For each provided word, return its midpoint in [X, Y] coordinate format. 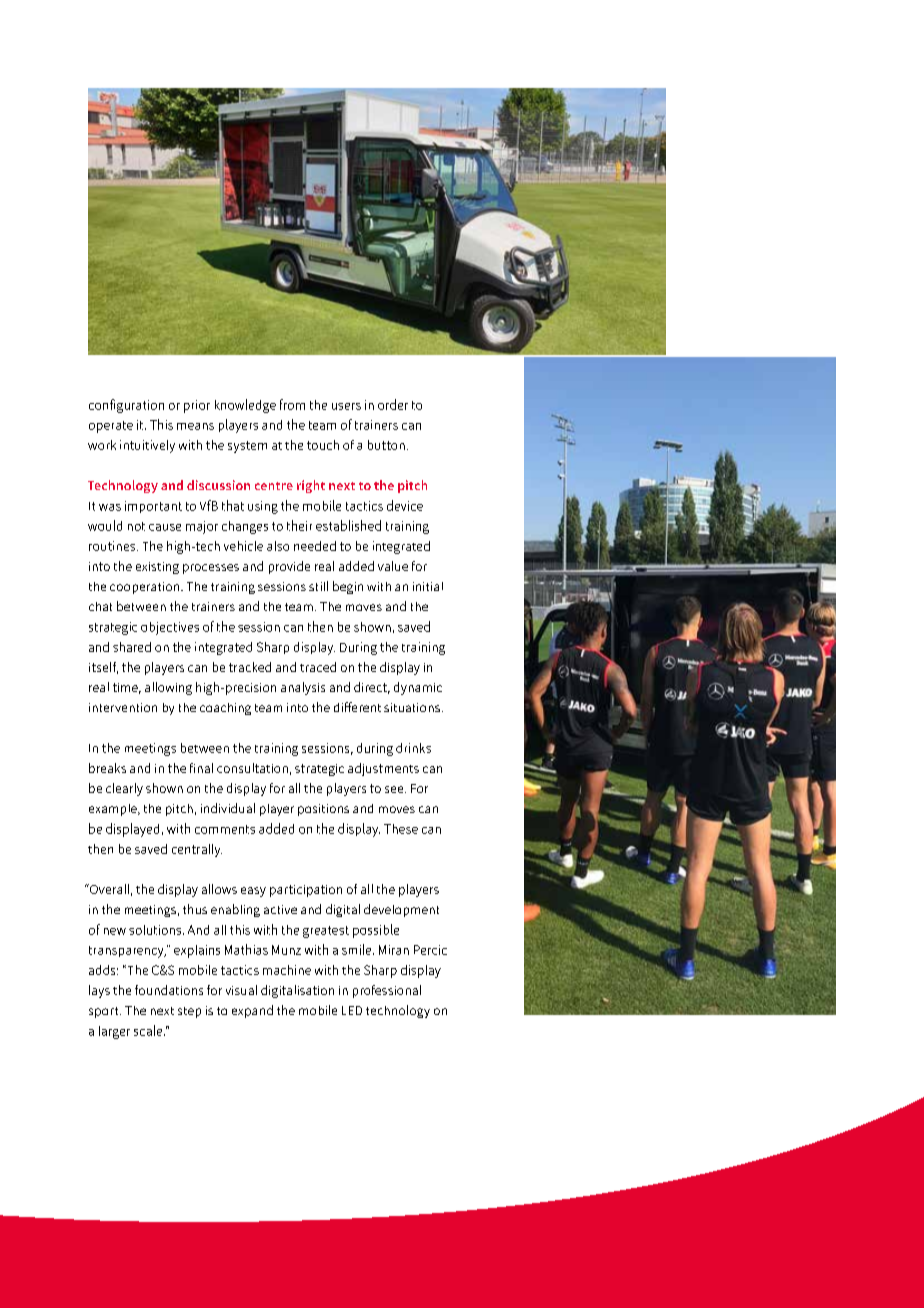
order [393, 404]
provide [289, 567]
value [393, 566]
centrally [197, 850]
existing [157, 568]
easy [253, 892]
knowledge [245, 406]
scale [149, 1030]
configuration [126, 406]
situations [412, 707]
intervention [123, 707]
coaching [225, 709]
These [401, 829]
